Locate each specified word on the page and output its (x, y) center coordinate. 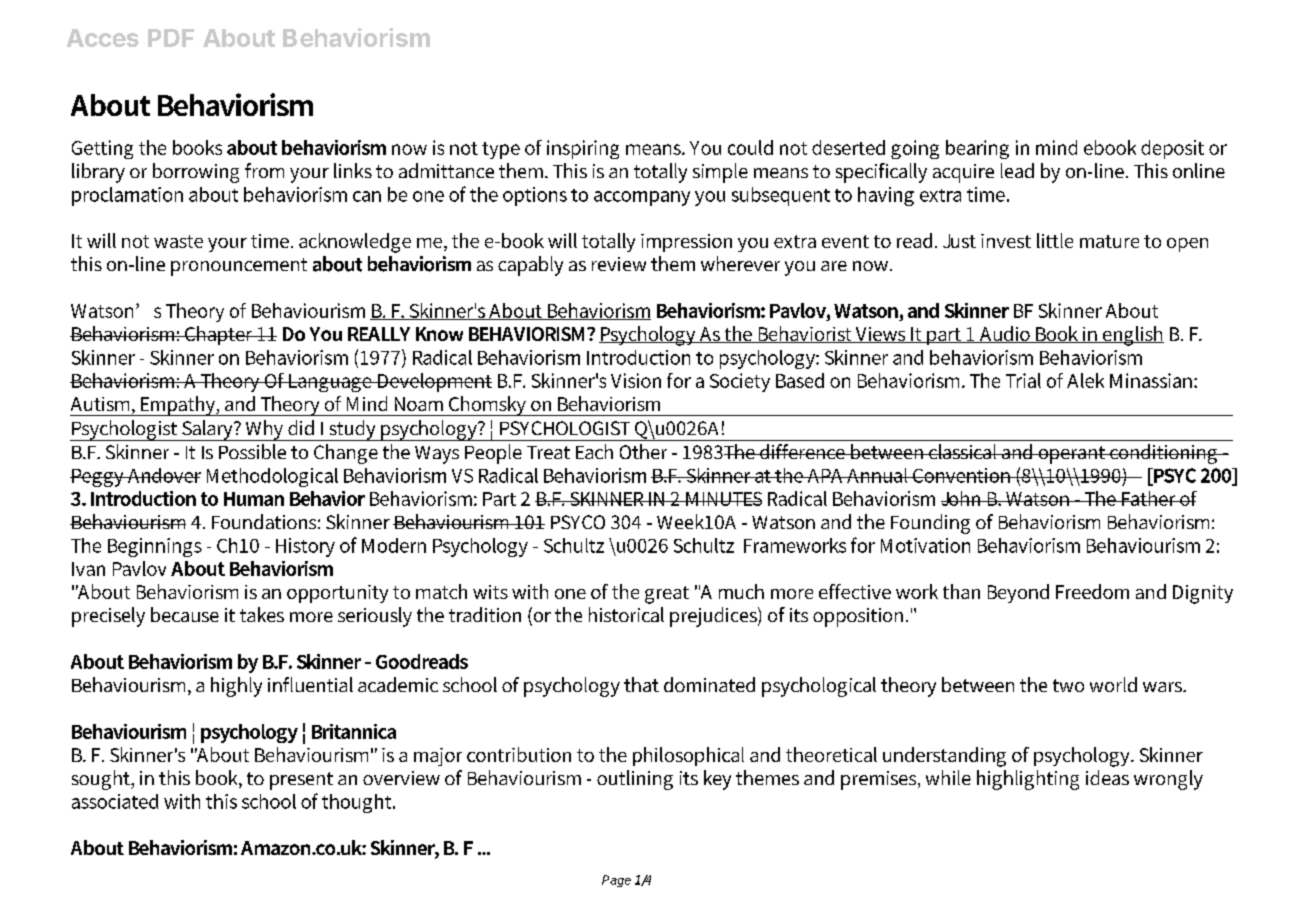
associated (115, 801)
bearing (977, 149)
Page (616, 881)
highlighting (1028, 780)
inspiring (583, 149)
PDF (171, 38)
